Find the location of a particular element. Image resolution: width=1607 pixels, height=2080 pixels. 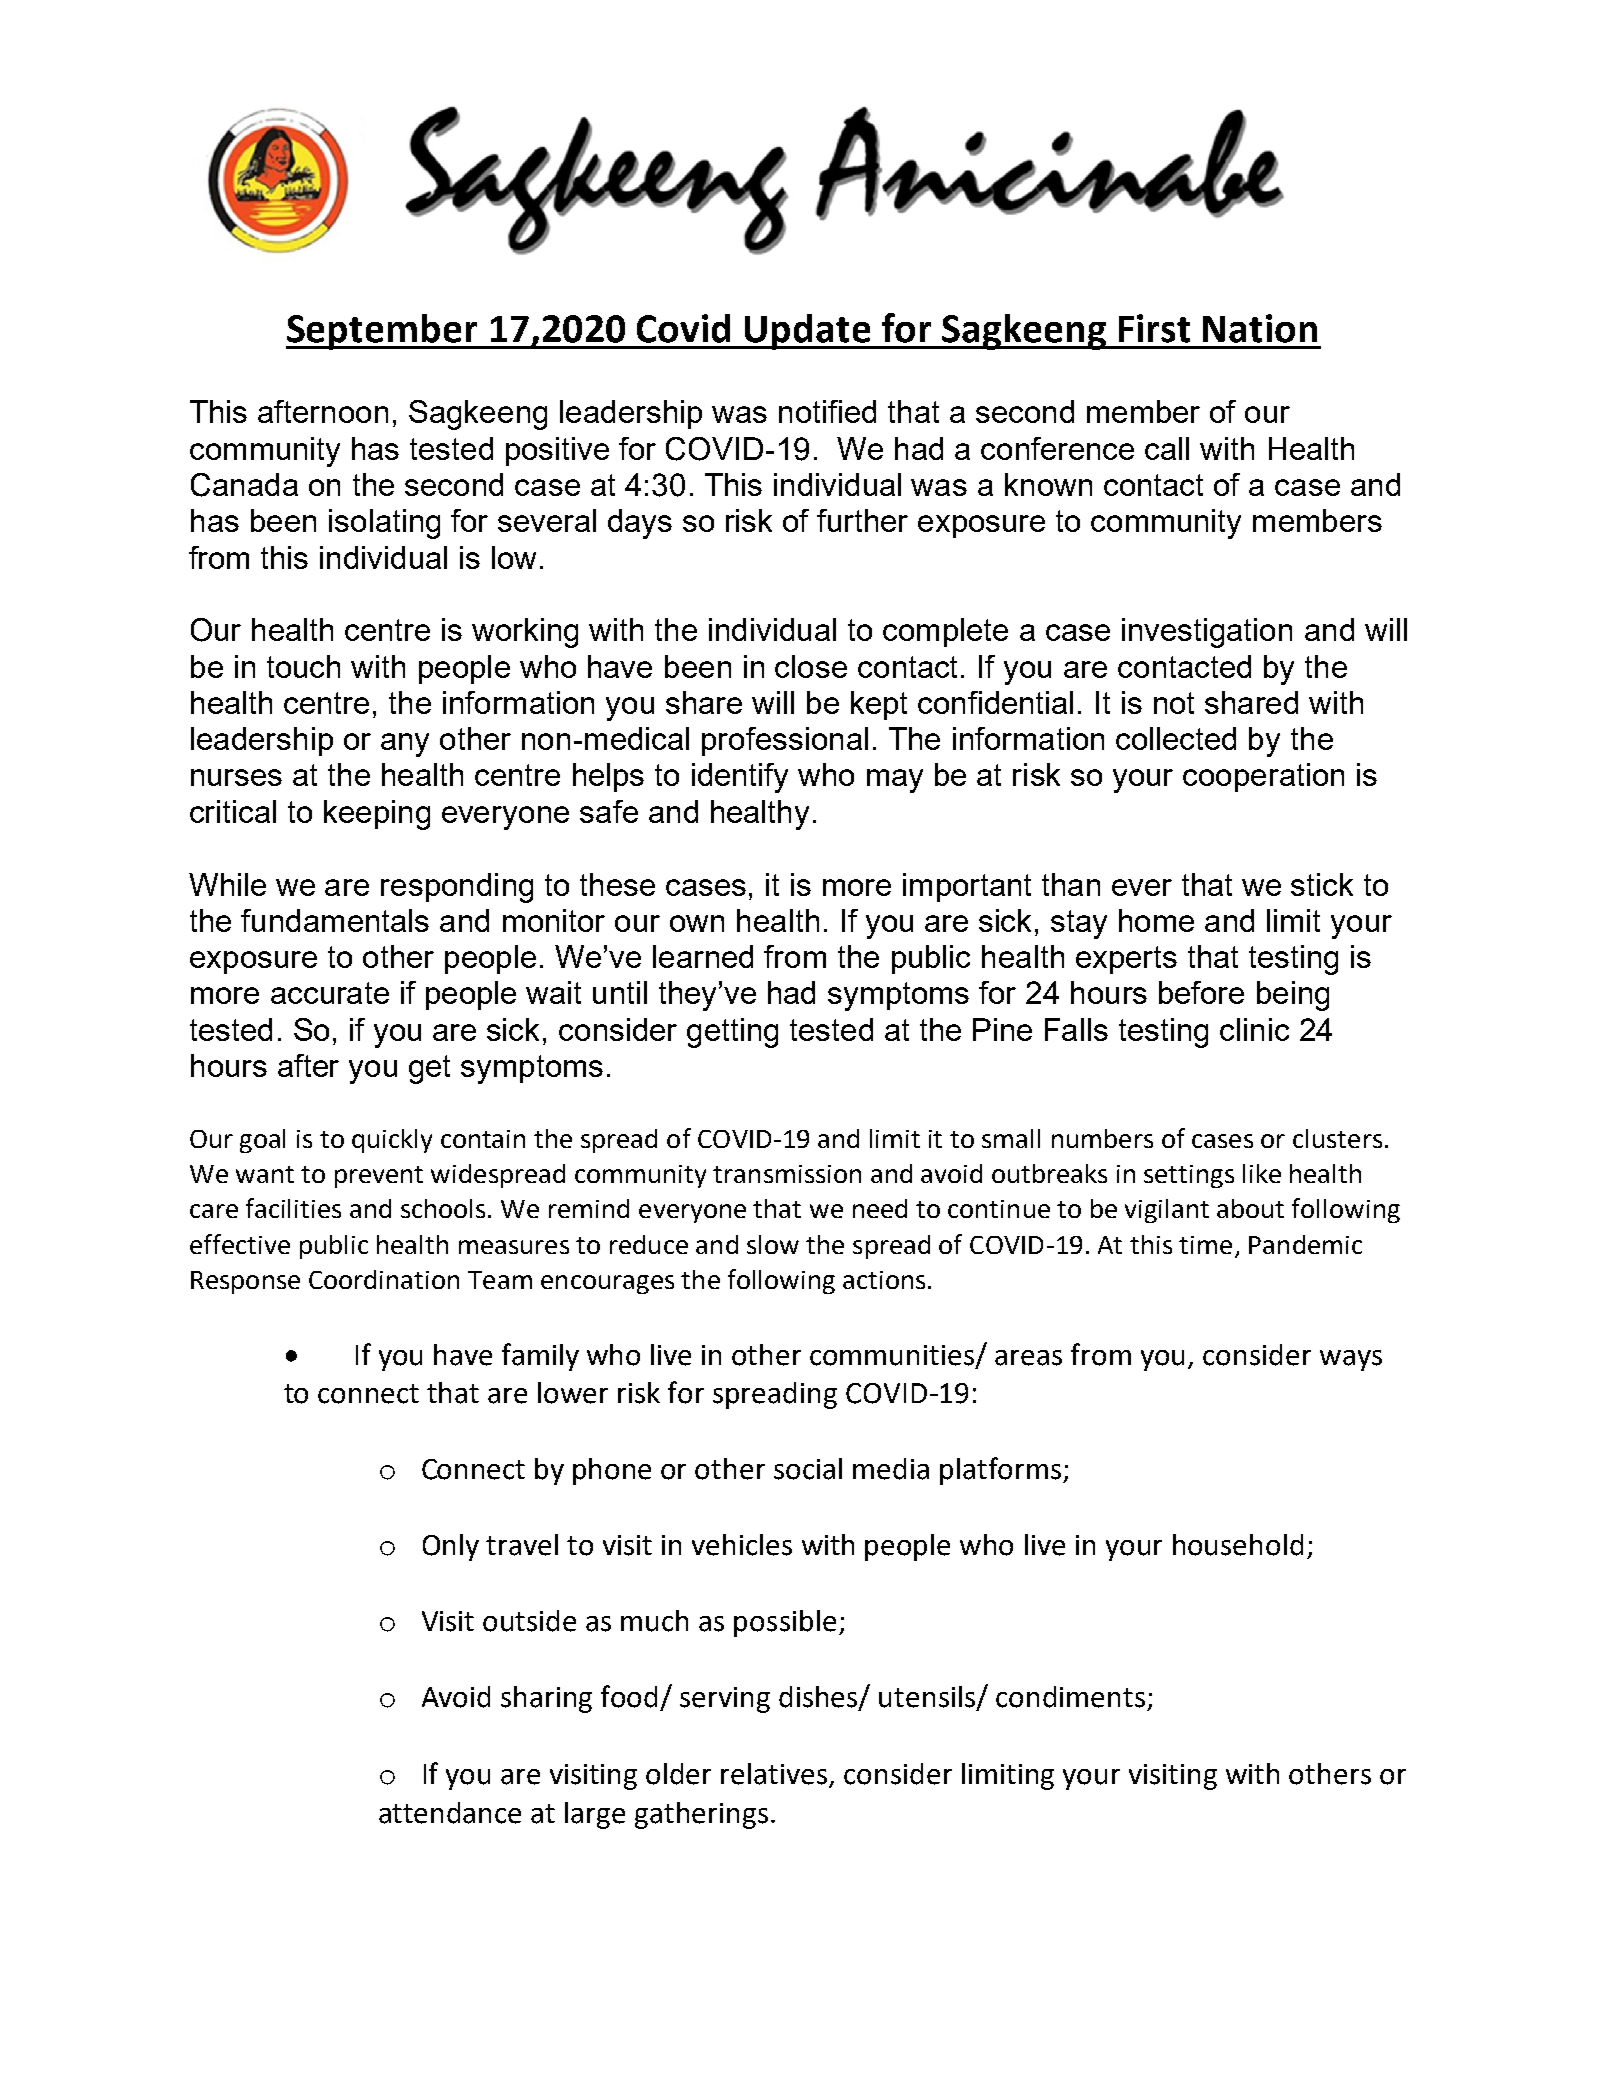

slow is located at coordinates (773, 1244).
